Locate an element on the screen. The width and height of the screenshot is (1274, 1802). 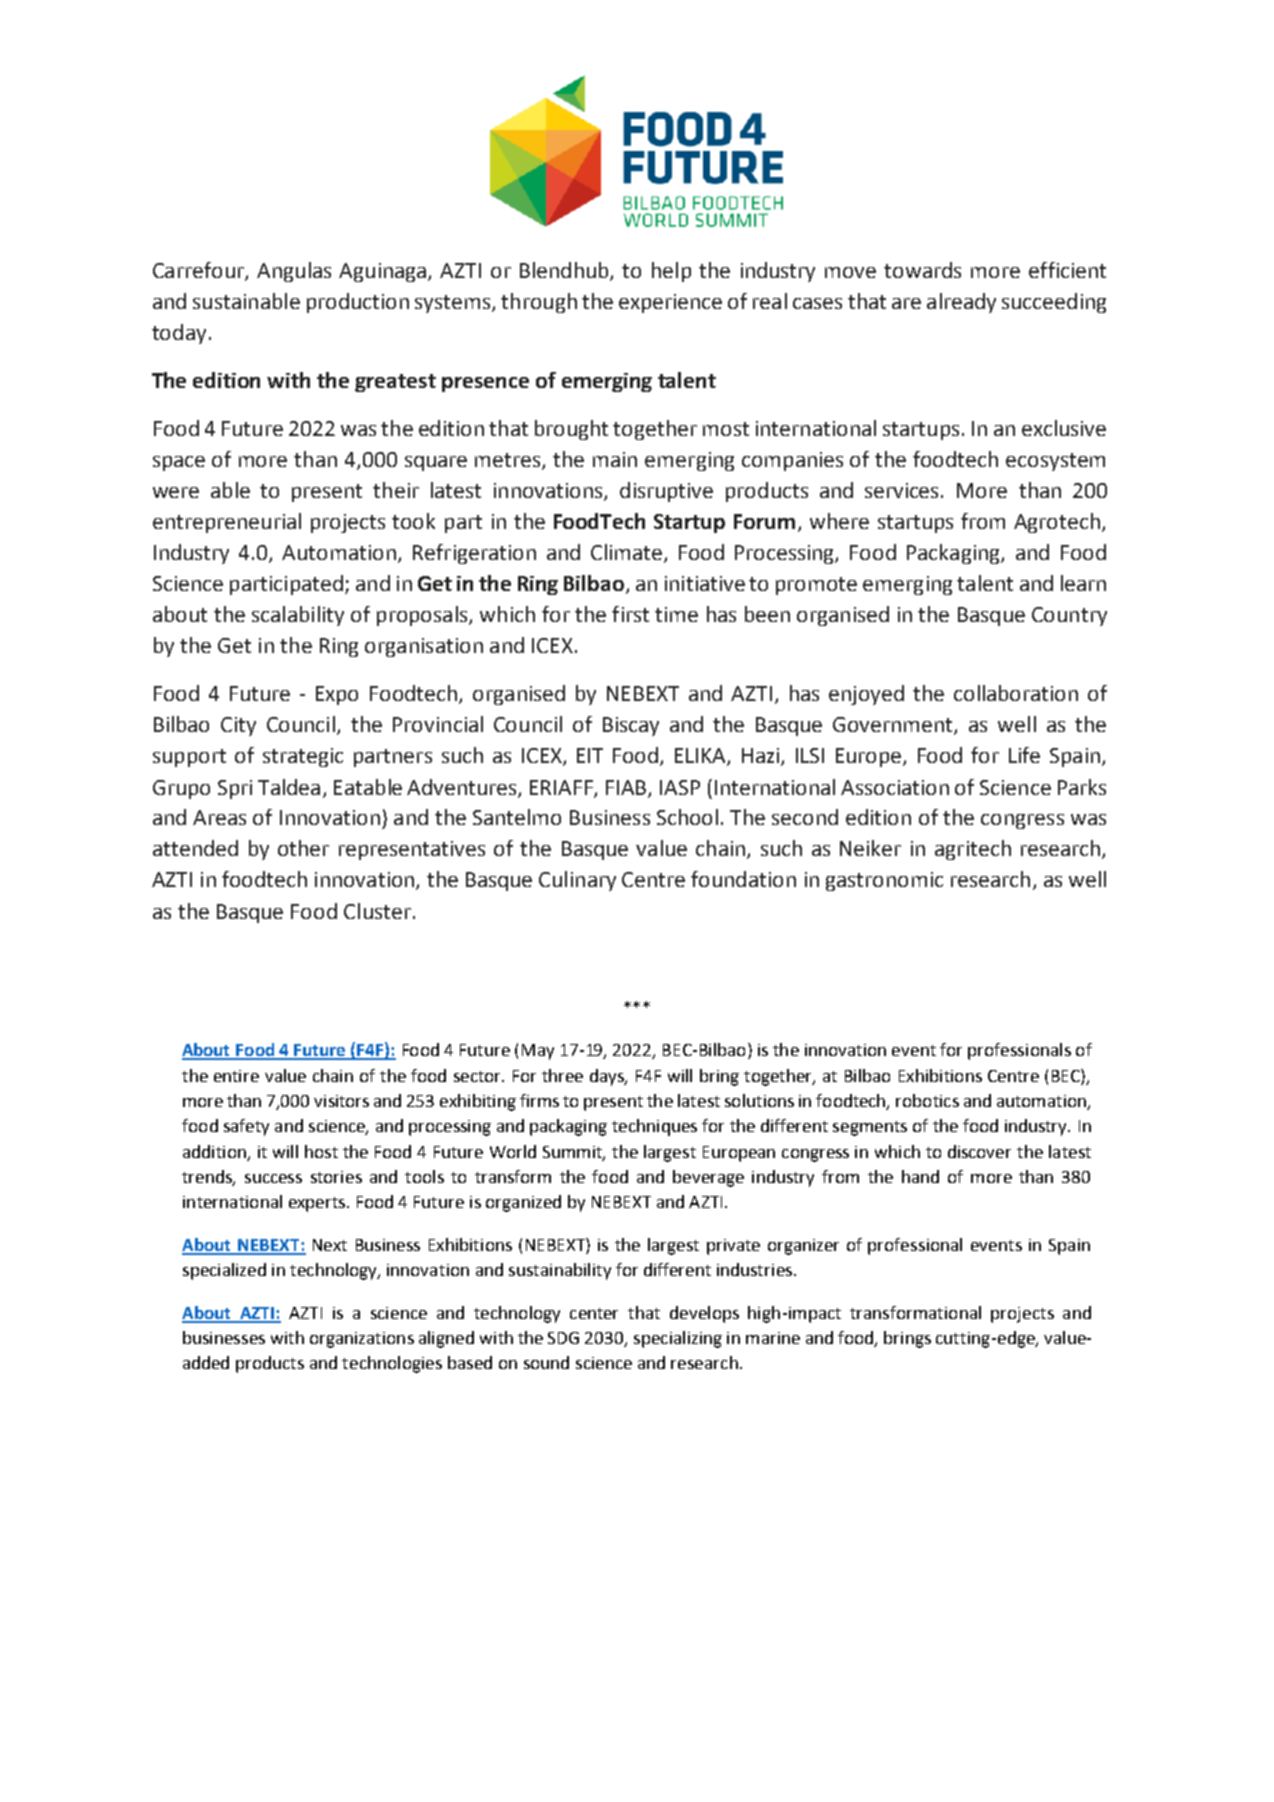
School is located at coordinates (687, 817).
